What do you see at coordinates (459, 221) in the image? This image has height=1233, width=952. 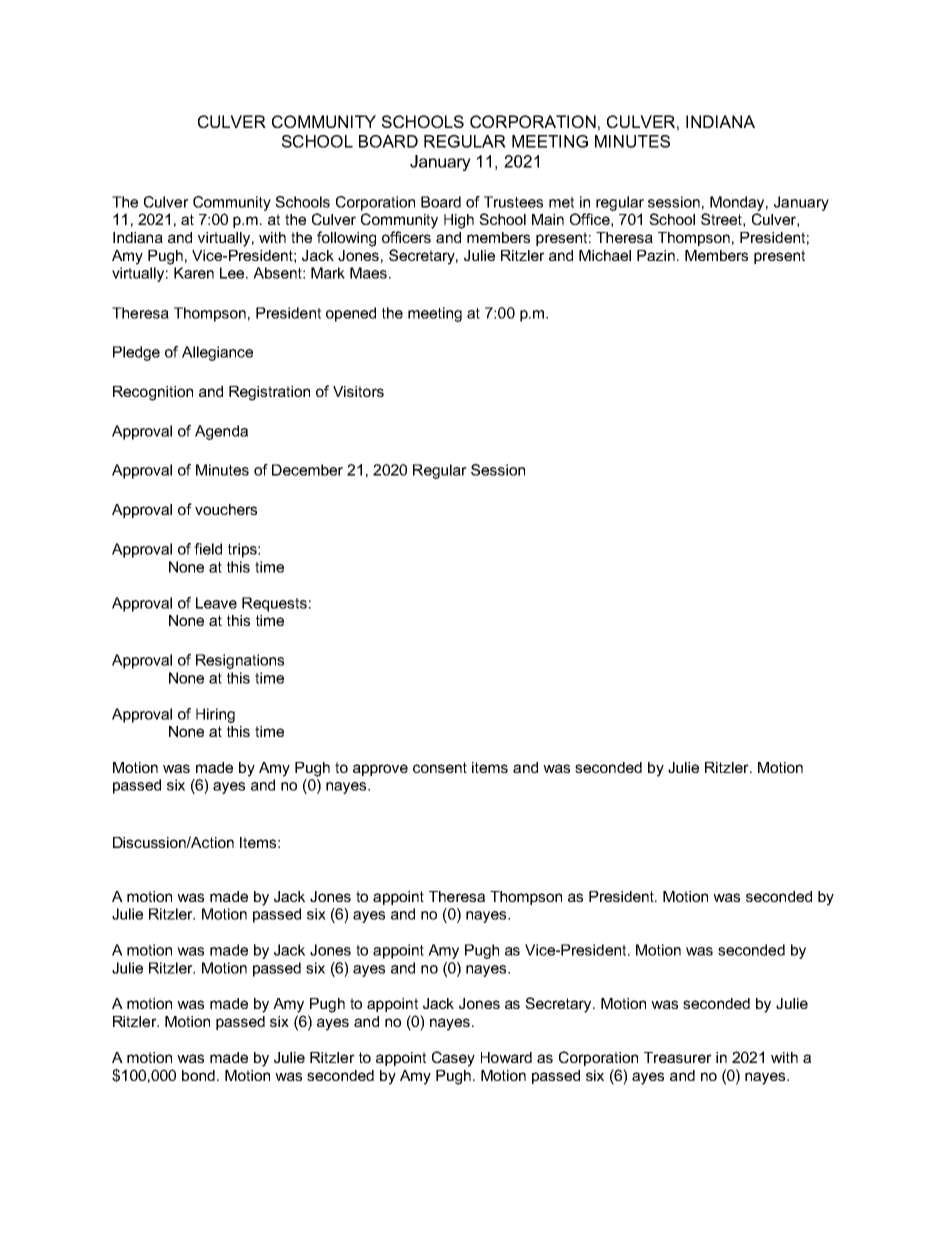 I see `High` at bounding box center [459, 221].
